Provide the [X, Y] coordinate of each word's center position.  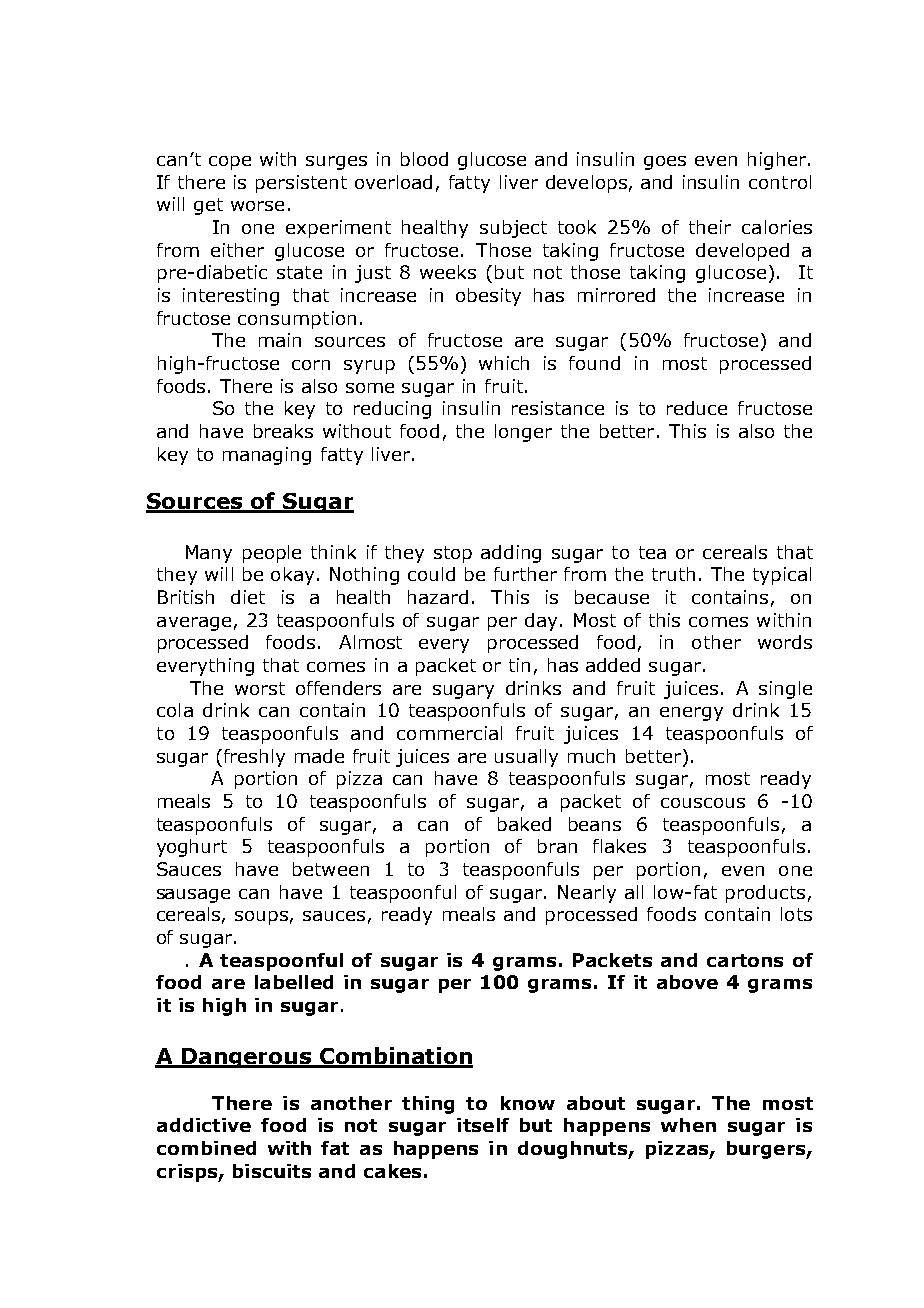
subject [513, 229]
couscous [703, 803]
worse [257, 206]
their [710, 227]
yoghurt [192, 848]
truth [673, 574]
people [272, 554]
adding [511, 554]
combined [206, 1148]
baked [524, 824]
